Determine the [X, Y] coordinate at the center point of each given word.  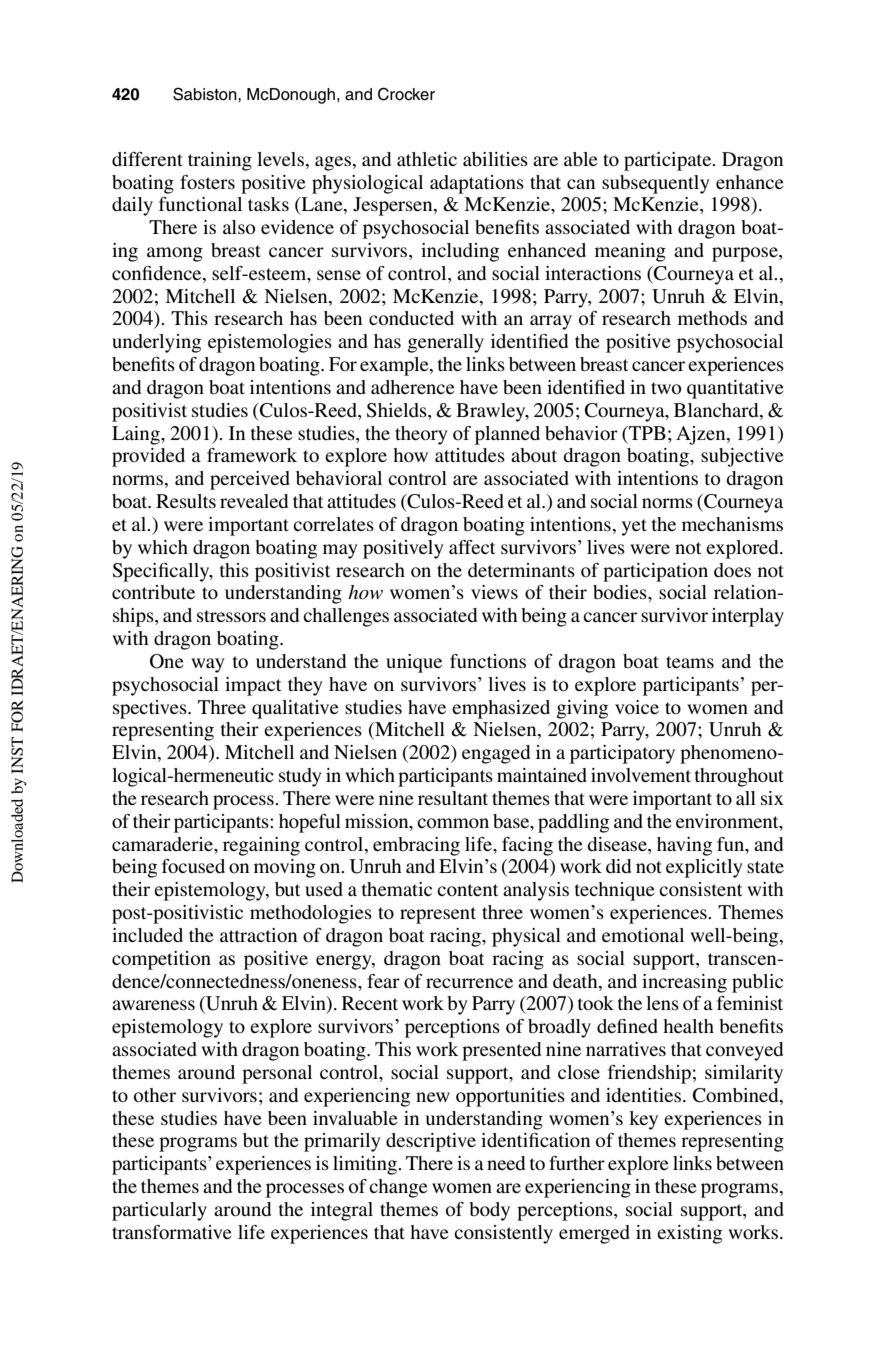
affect [472, 547]
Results [186, 501]
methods [712, 318]
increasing [684, 983]
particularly [159, 1211]
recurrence [469, 983]
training [220, 161]
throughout [739, 777]
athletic [427, 159]
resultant [453, 798]
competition [161, 960]
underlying [156, 343]
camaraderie [163, 844]
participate [669, 161]
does [732, 570]
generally [446, 343]
